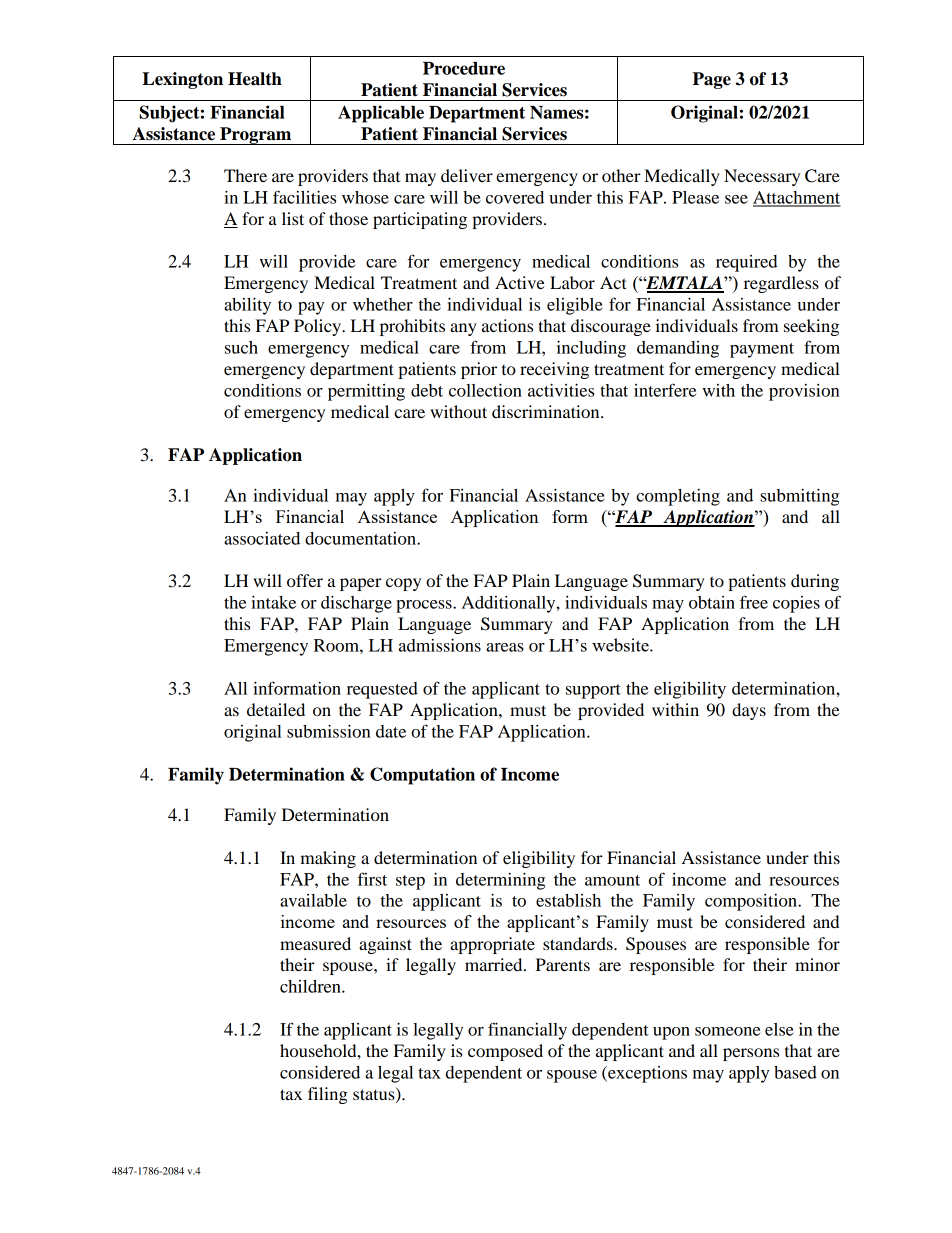  I want to click on persons, so click(751, 1054).
